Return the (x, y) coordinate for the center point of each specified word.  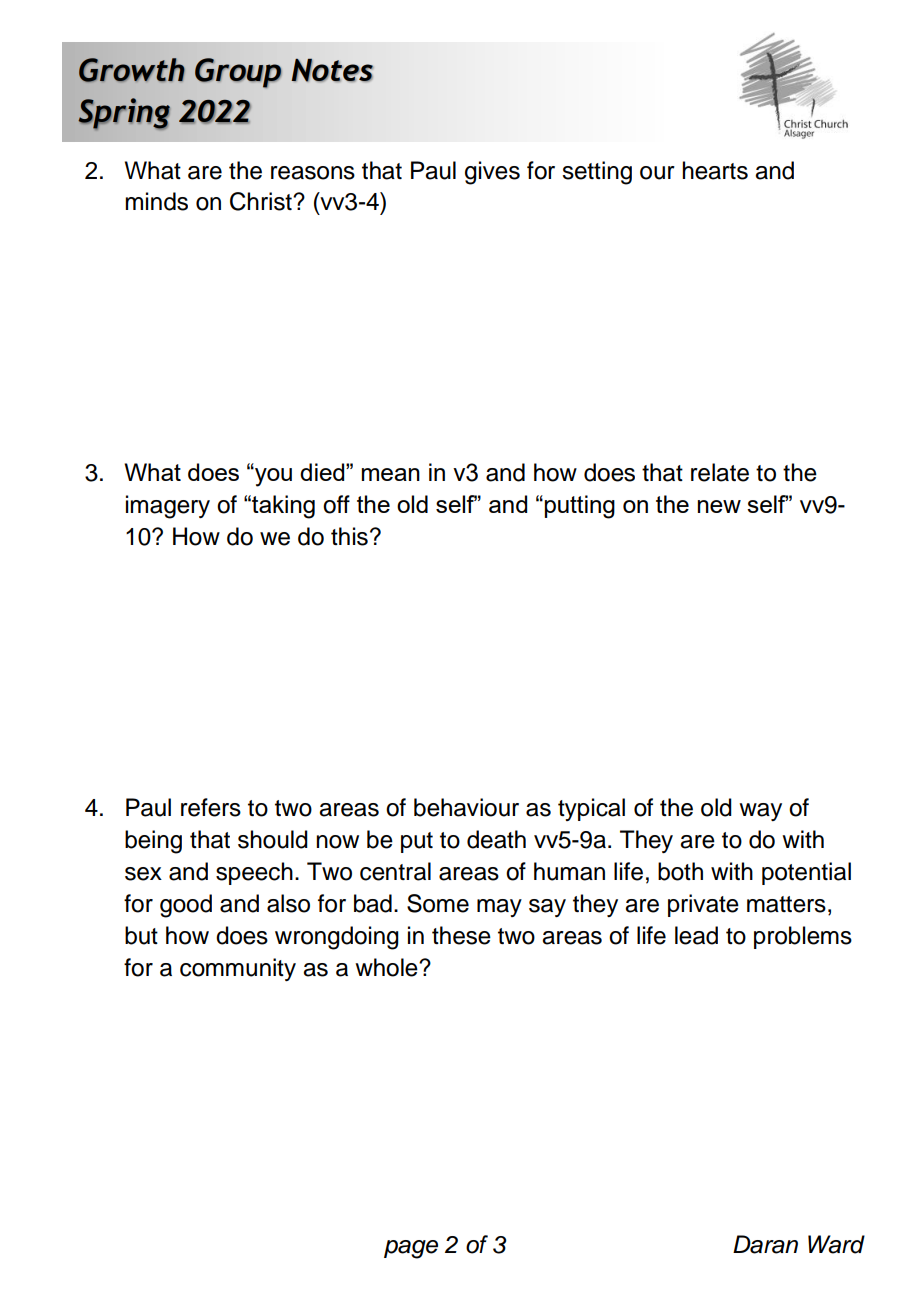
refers (211, 807)
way (760, 812)
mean (391, 474)
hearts (715, 170)
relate (720, 472)
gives (492, 173)
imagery (168, 507)
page (411, 1249)
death (496, 839)
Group (238, 73)
